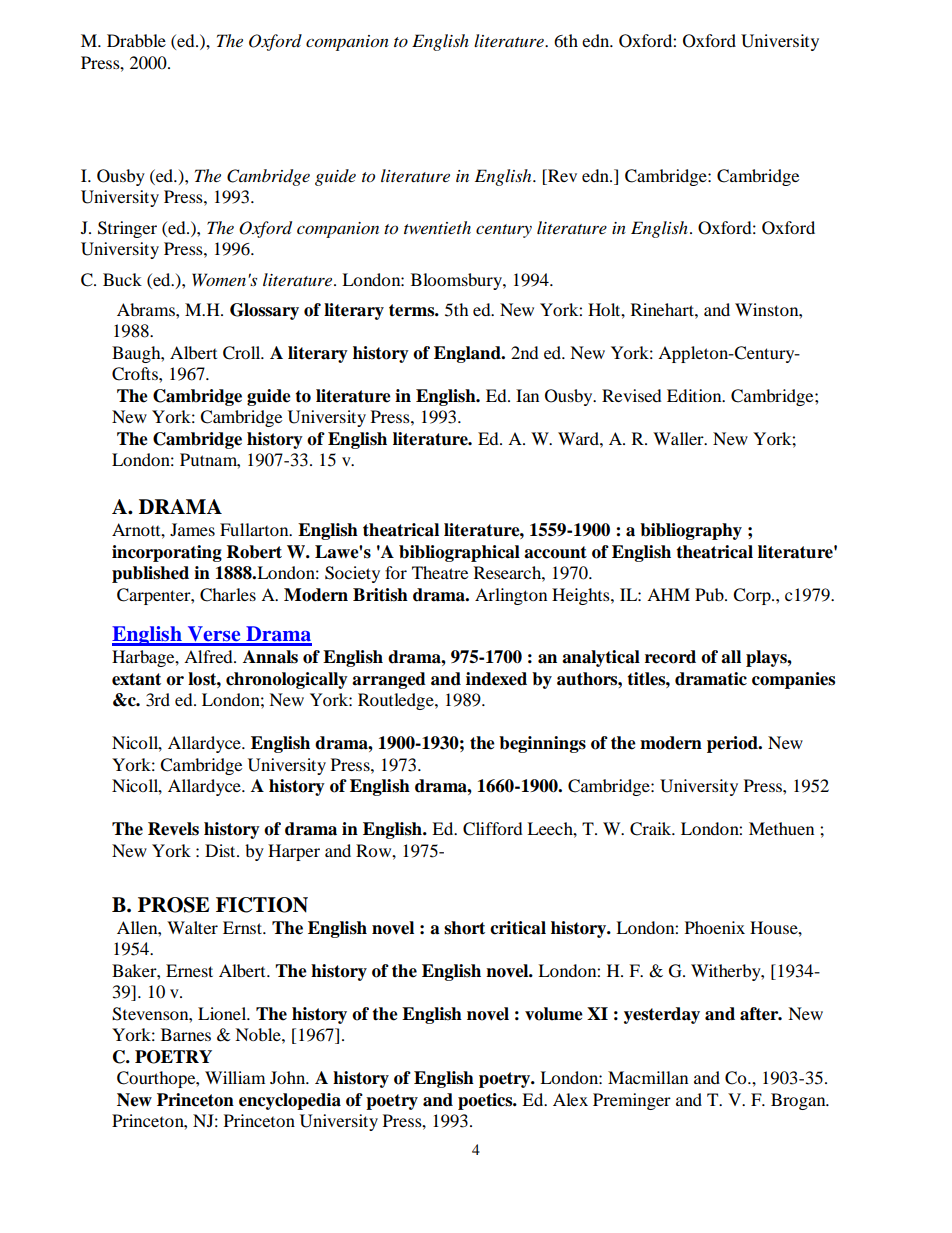 The width and height of the screenshot is (952, 1233). Describe the element at coordinates (663, 309) in the screenshot. I see `Rinehart` at that location.
